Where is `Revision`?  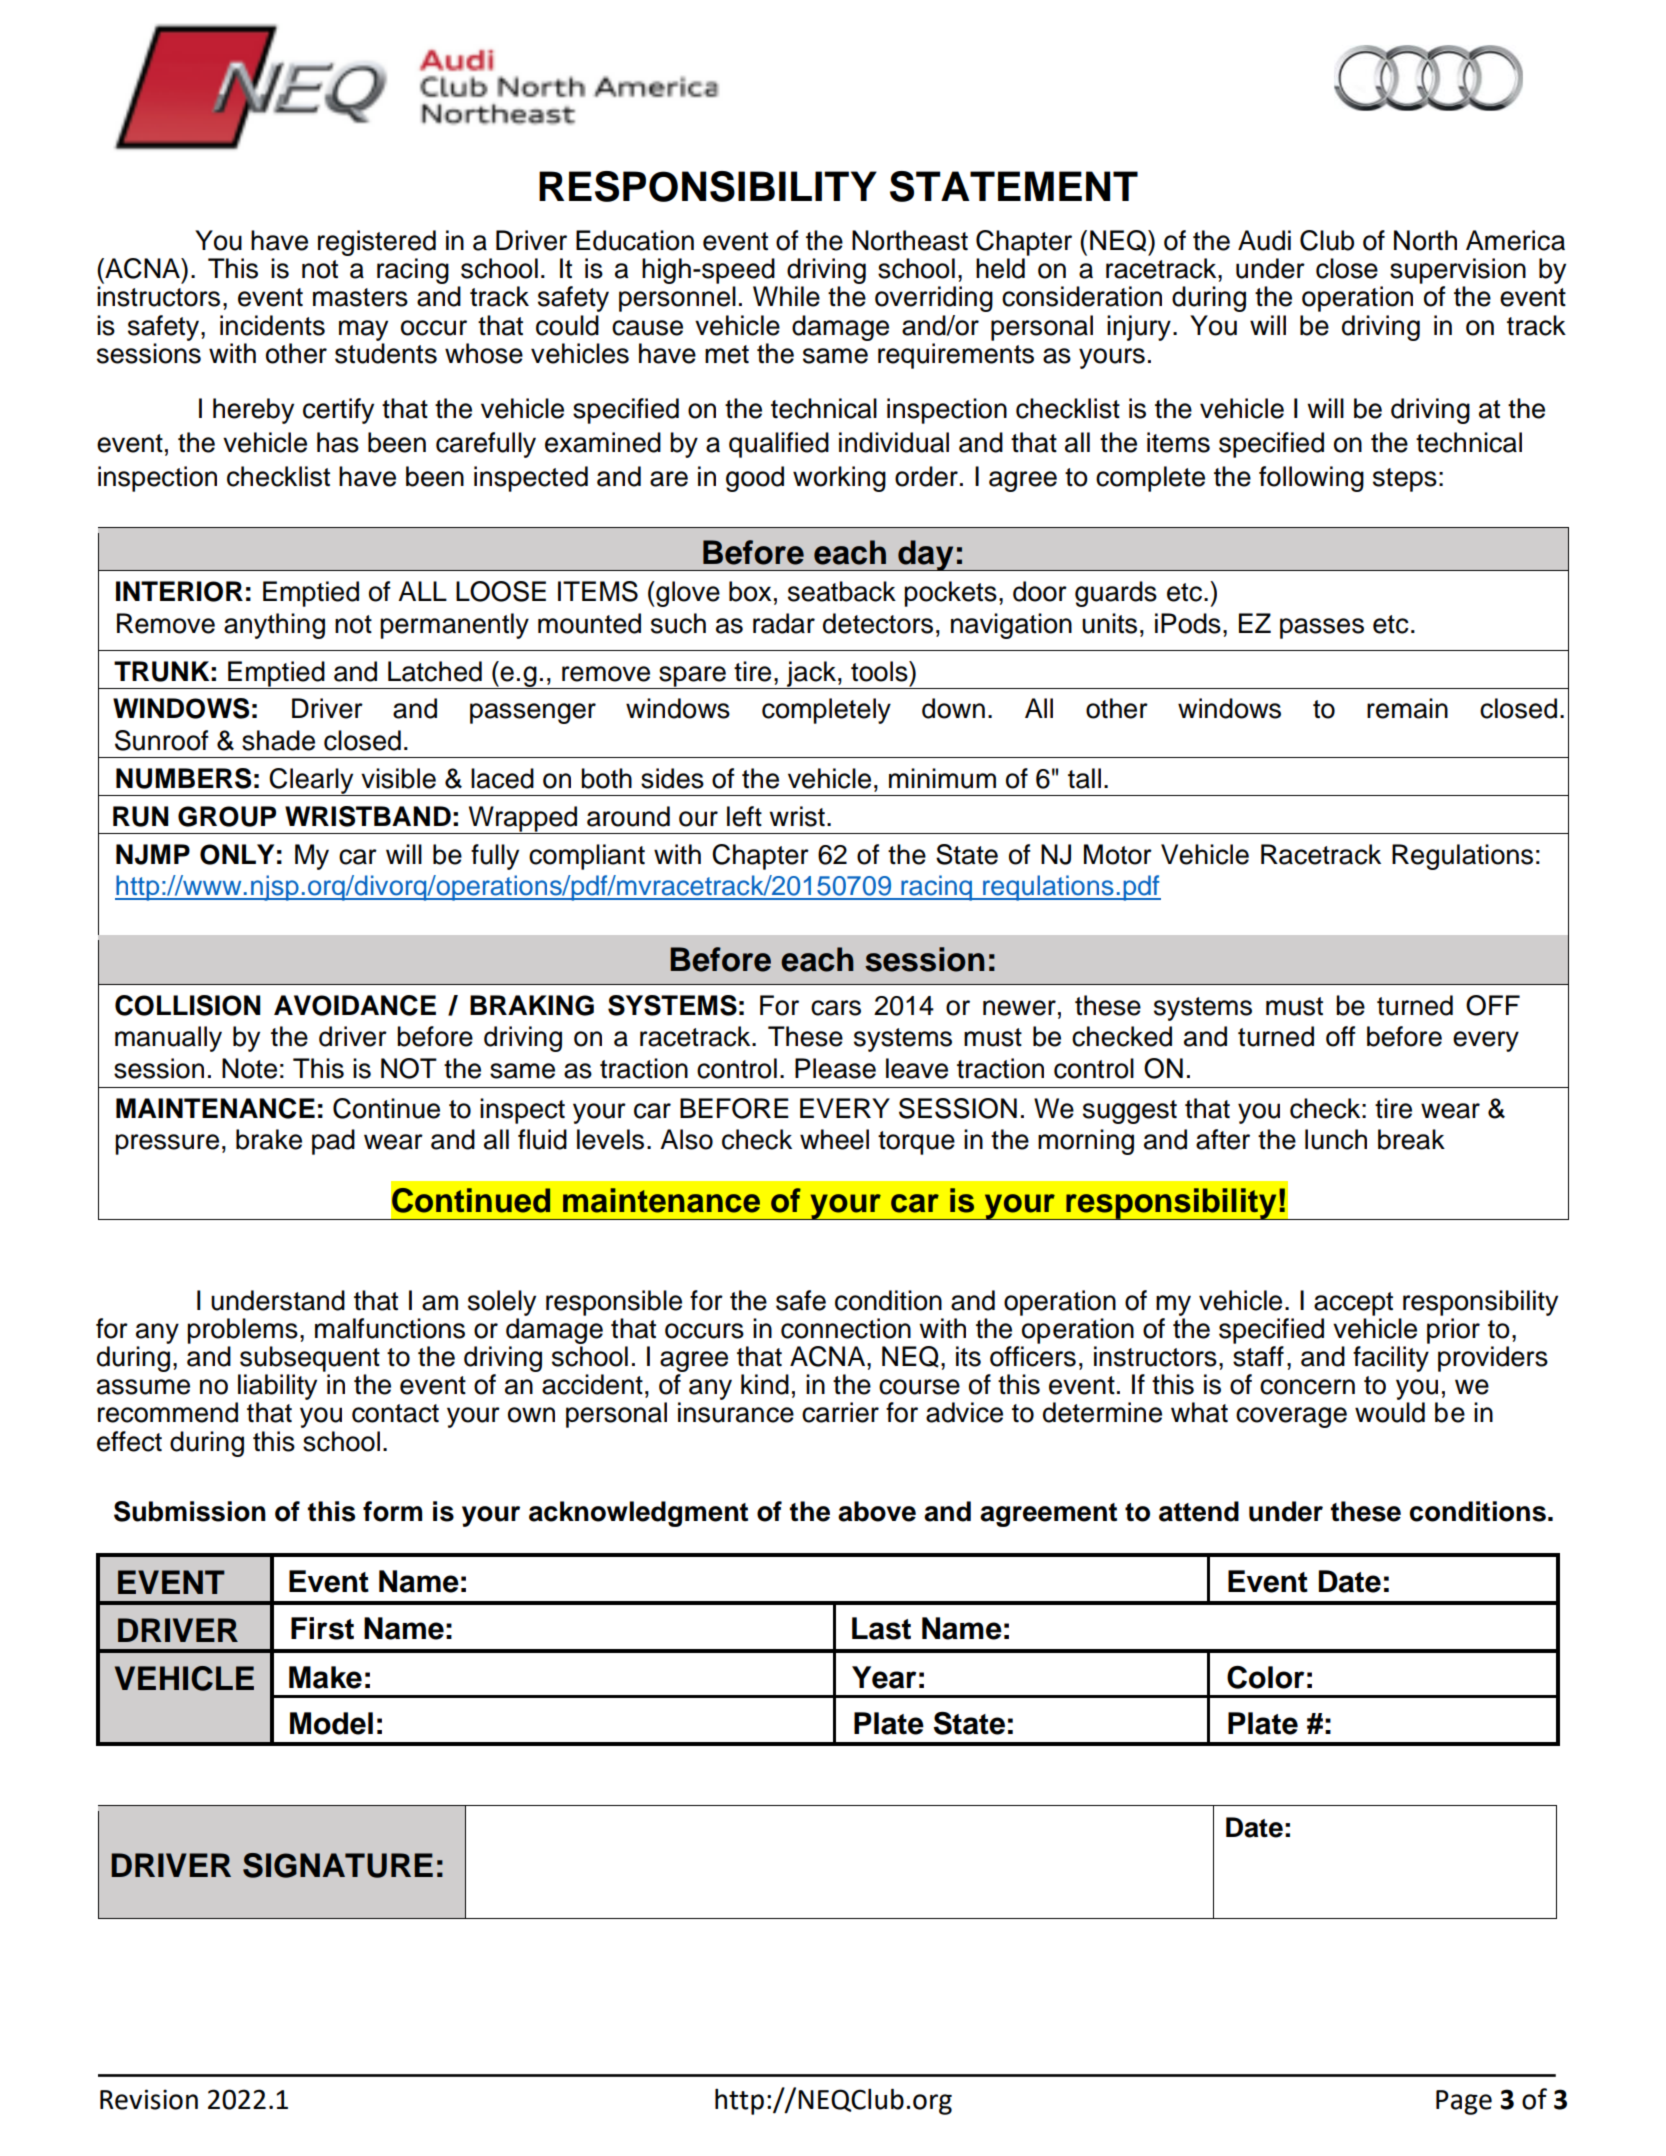 Revision is located at coordinates (149, 2099).
